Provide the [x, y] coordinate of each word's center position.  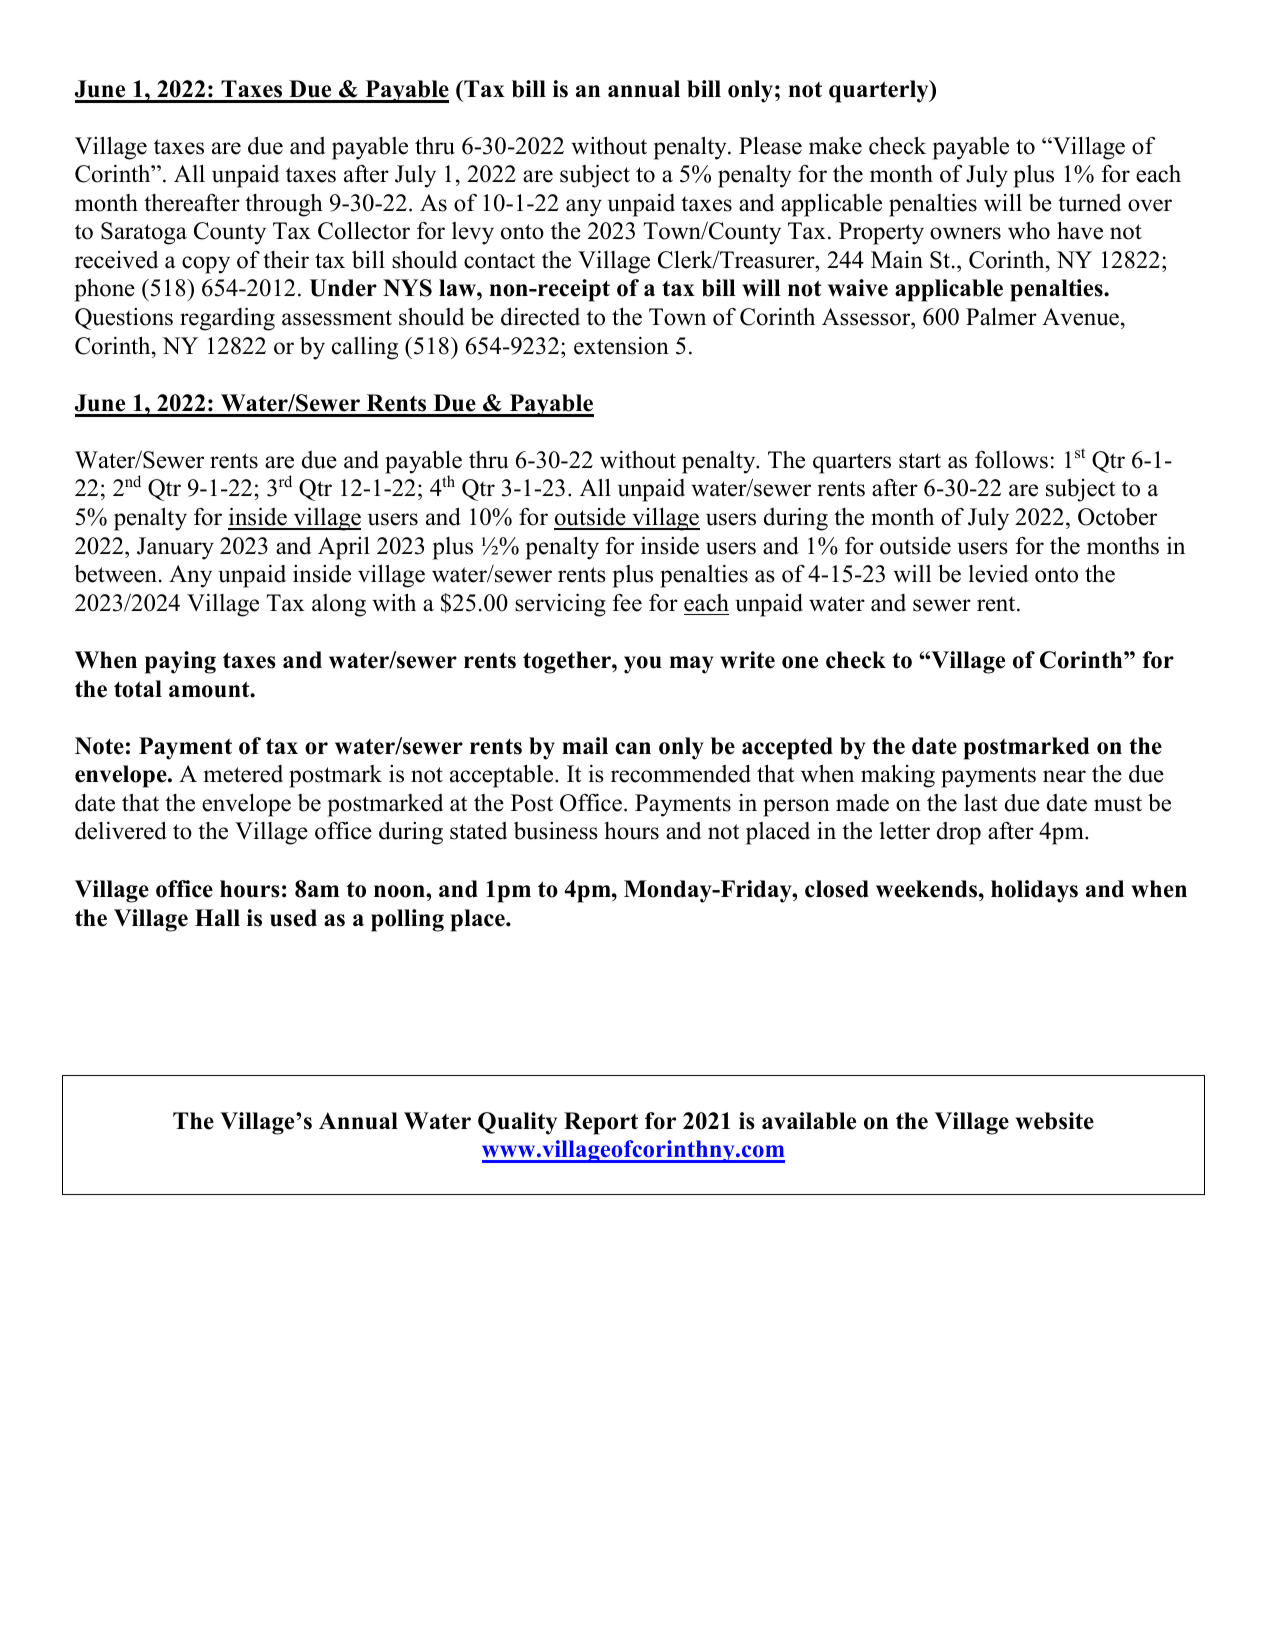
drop [959, 833]
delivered [121, 830]
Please [770, 146]
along [339, 605]
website [1055, 1121]
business [556, 831]
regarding [227, 319]
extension [621, 346]
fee [627, 603]
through [284, 205]
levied [998, 573]
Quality [517, 1123]
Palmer [1001, 317]
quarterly [880, 91]
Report [601, 1123]
